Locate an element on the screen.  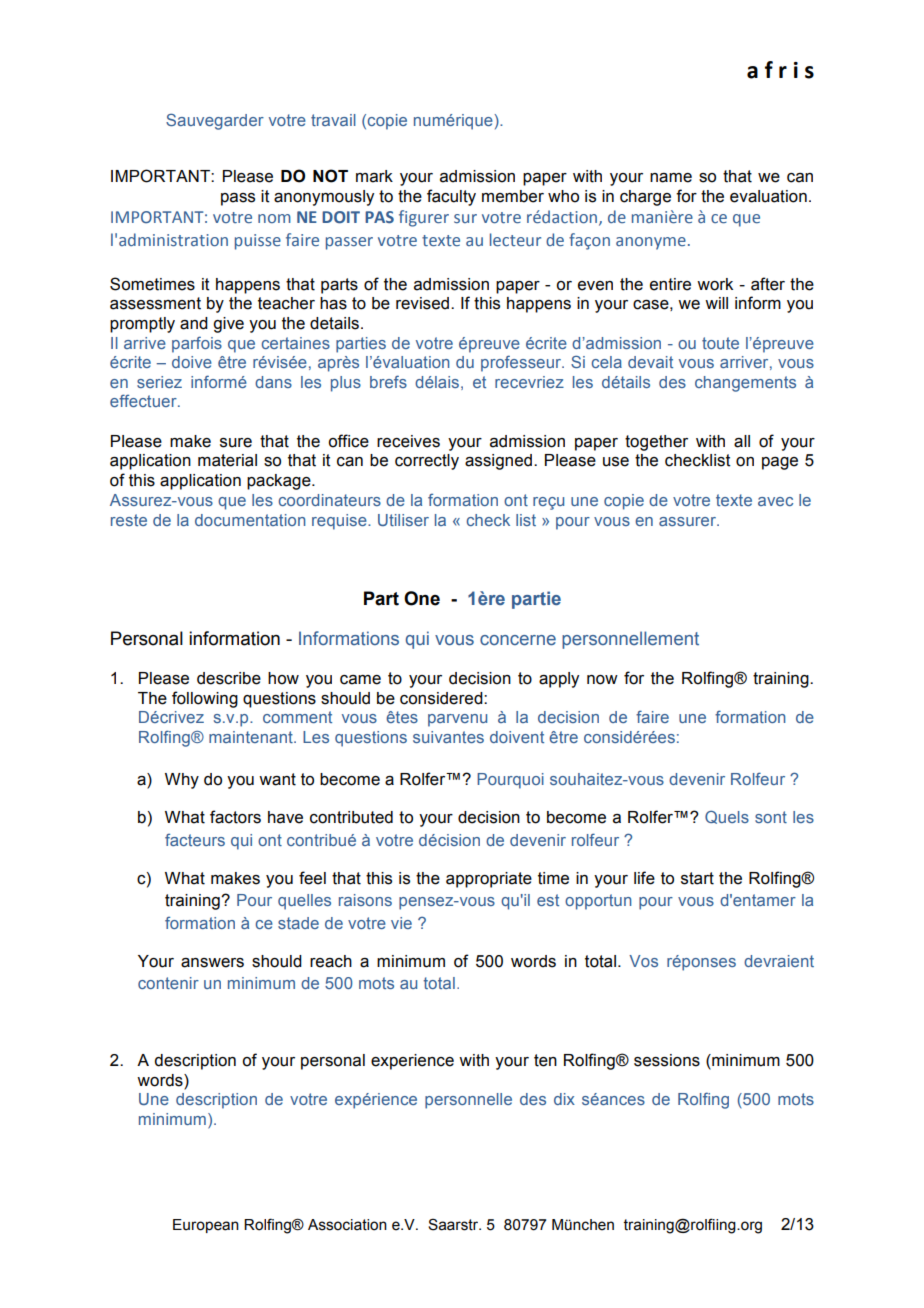
nom is located at coordinates (274, 218).
